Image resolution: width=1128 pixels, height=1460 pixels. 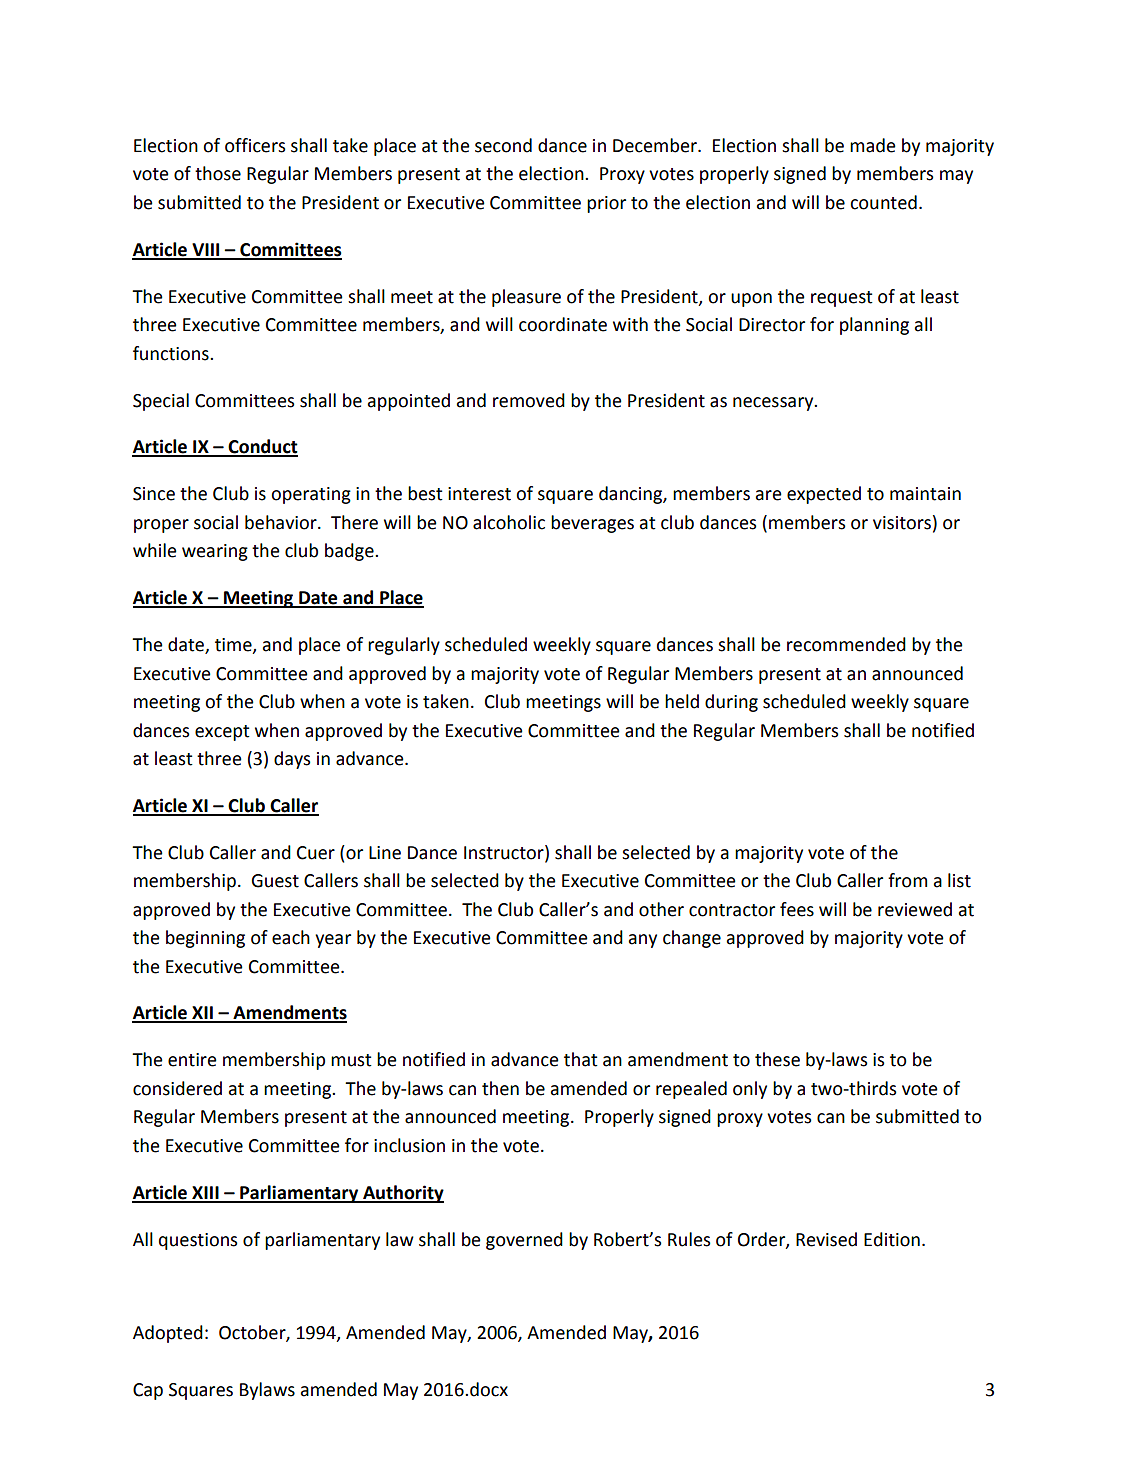 What do you see at coordinates (846, 644) in the document?
I see `recommended` at bounding box center [846, 644].
